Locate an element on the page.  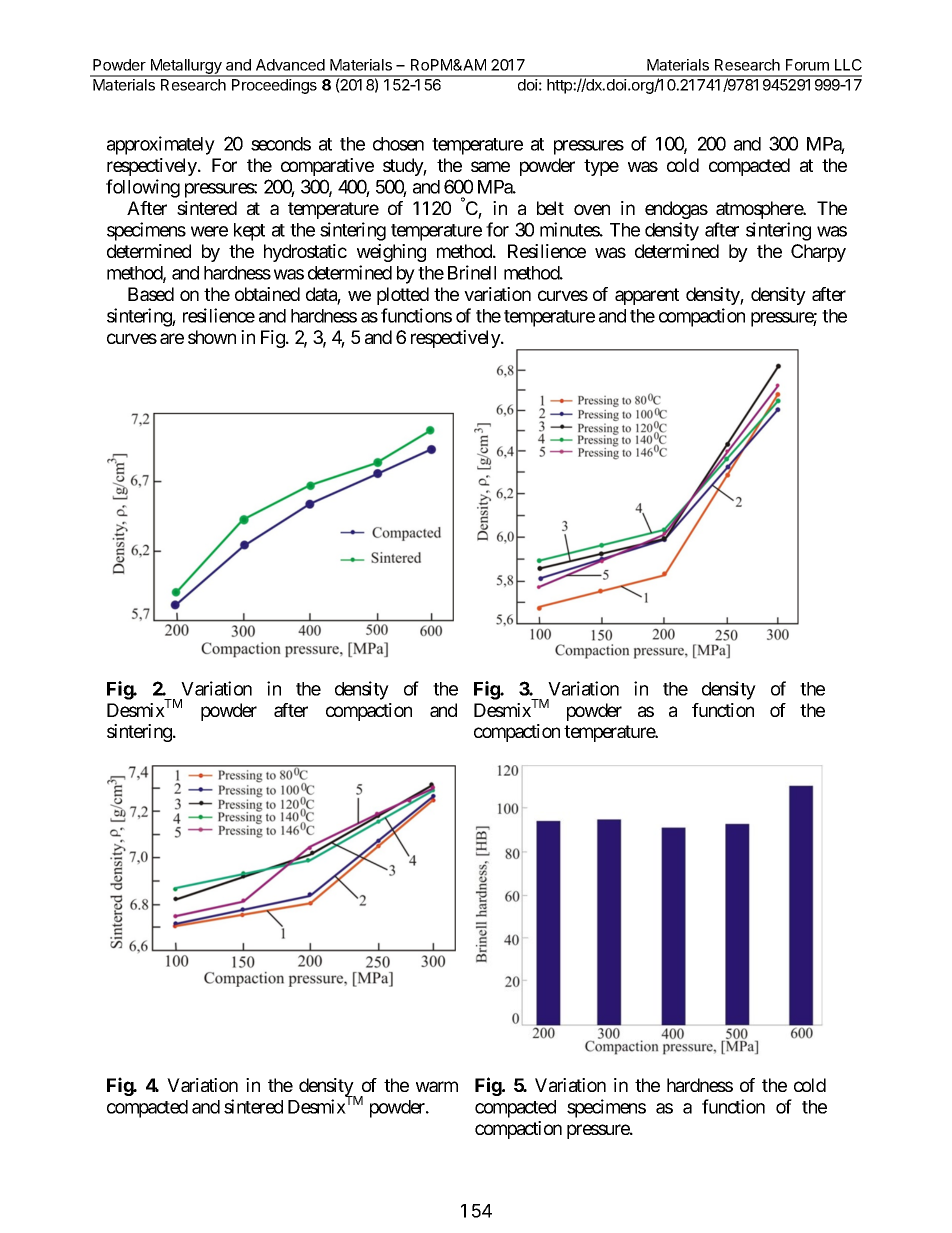
shown is located at coordinates (212, 337).
